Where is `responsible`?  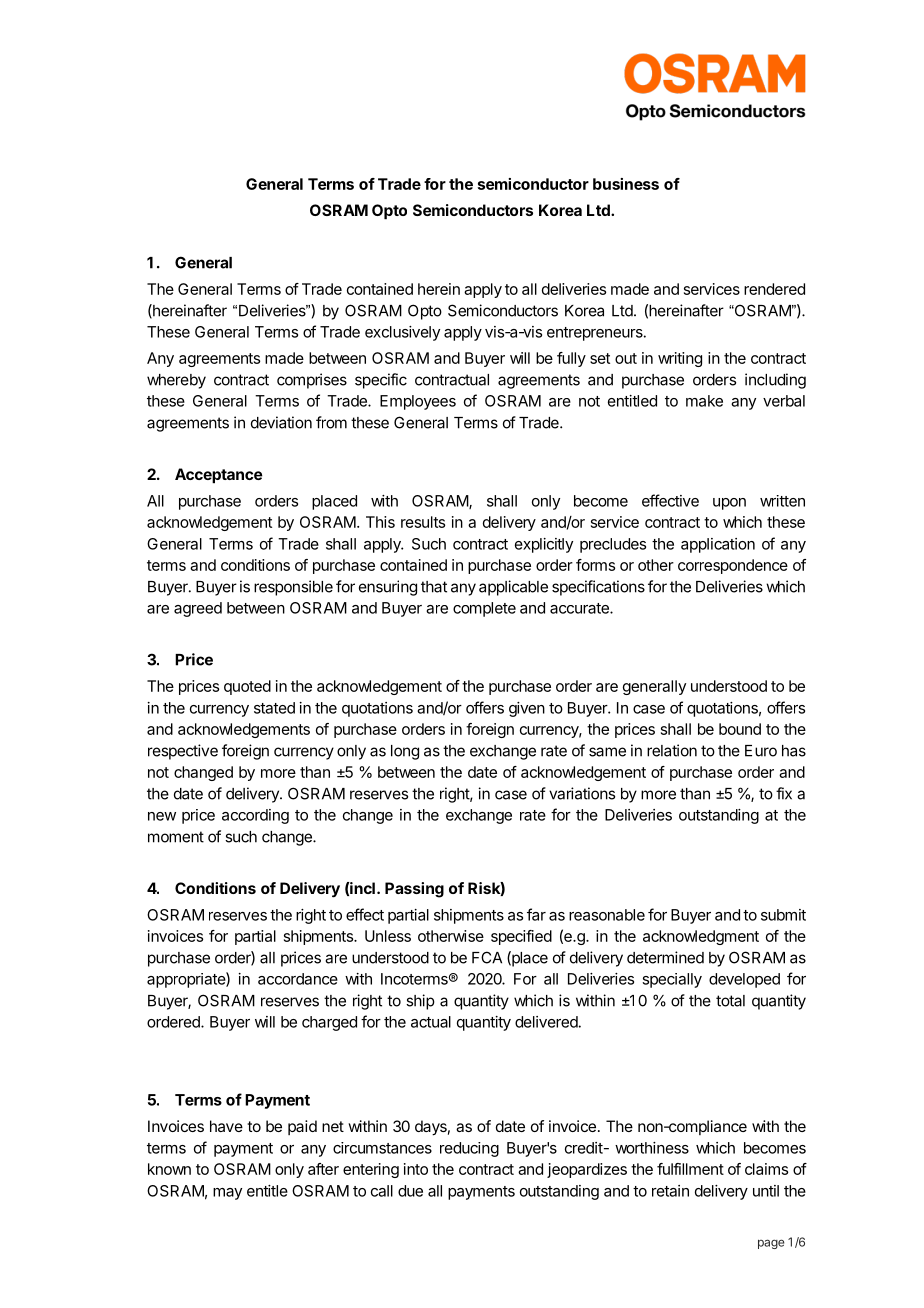
responsible is located at coordinates (293, 588).
